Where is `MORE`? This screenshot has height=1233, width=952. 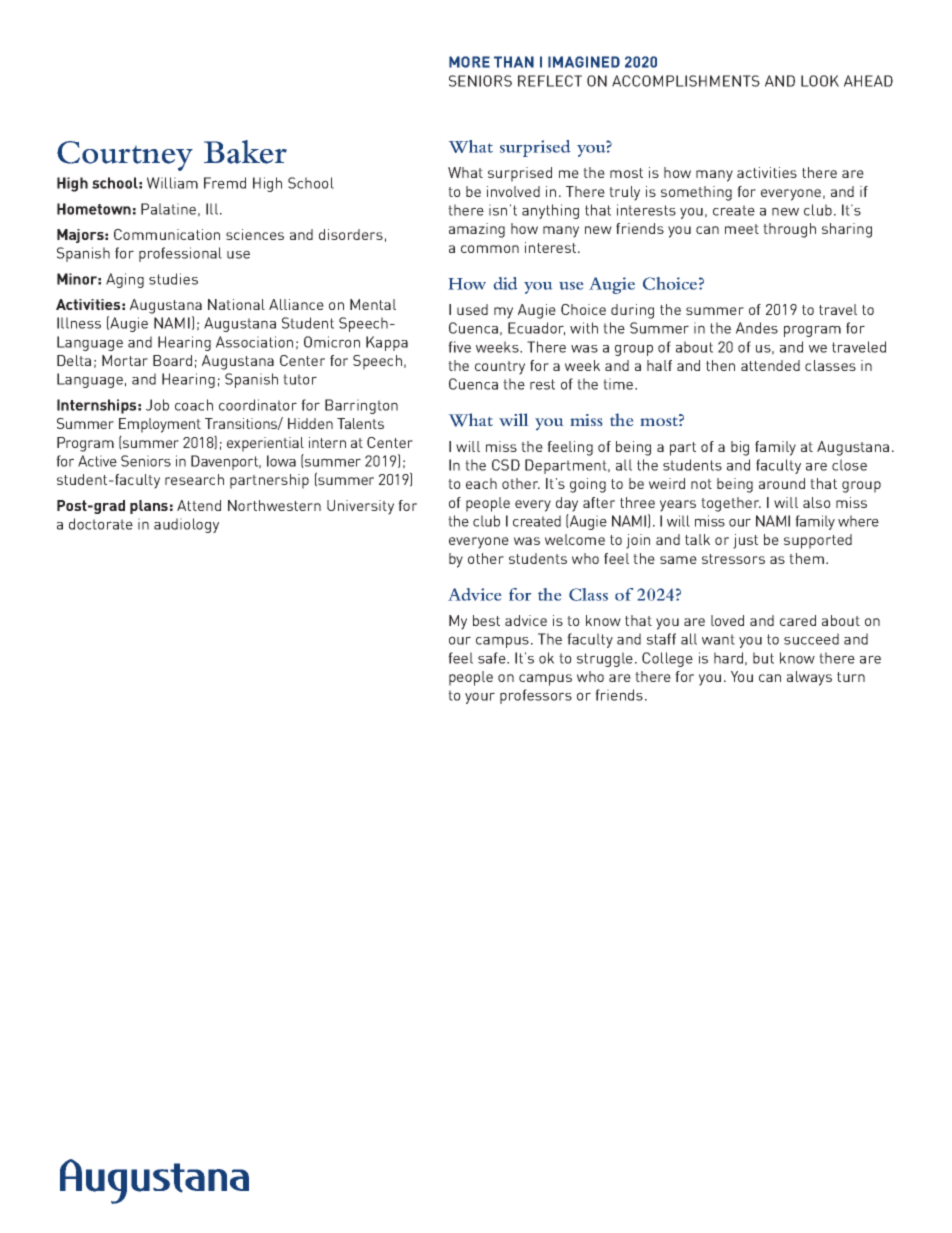 MORE is located at coordinates (469, 62).
